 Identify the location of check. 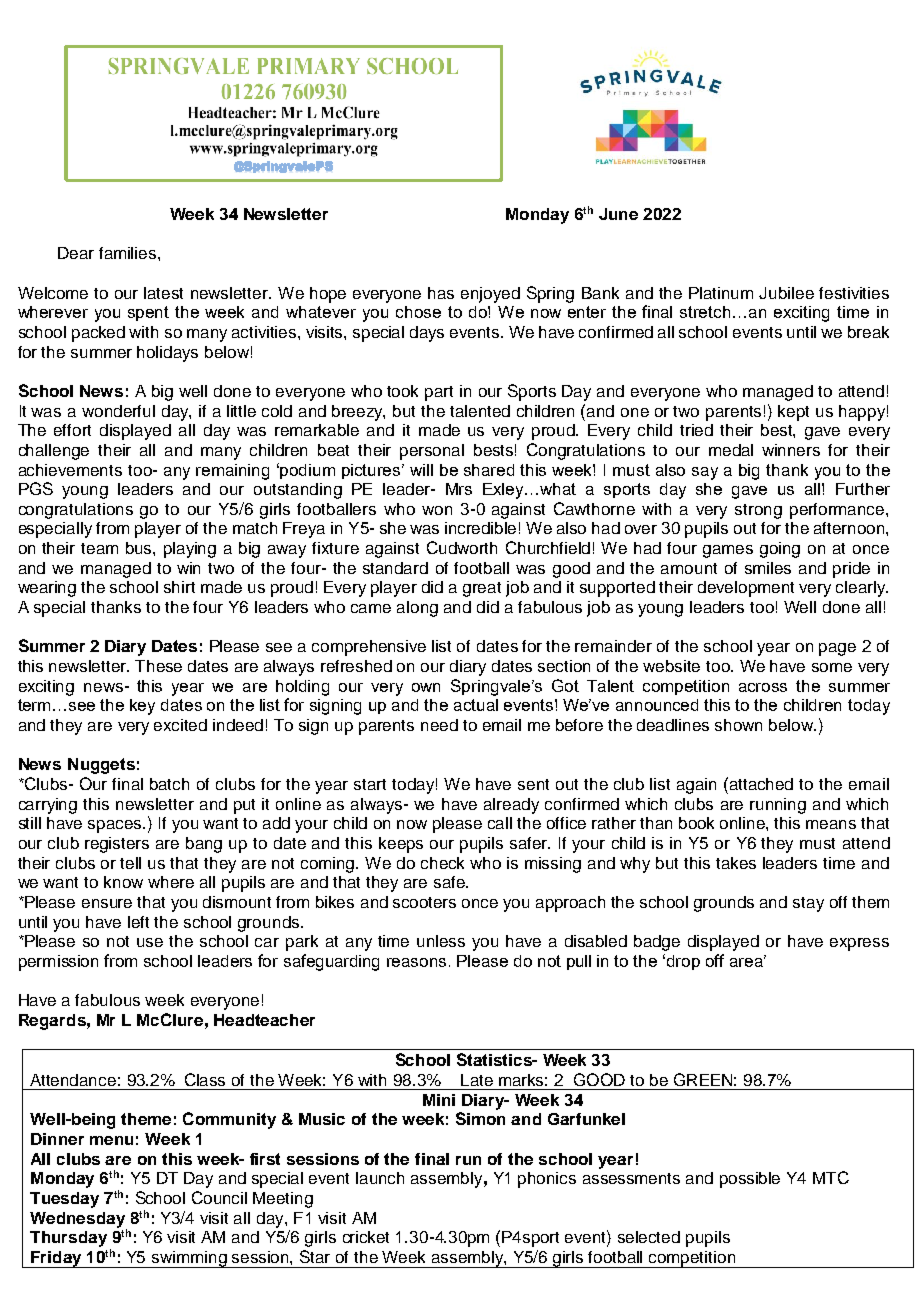
(442, 863).
